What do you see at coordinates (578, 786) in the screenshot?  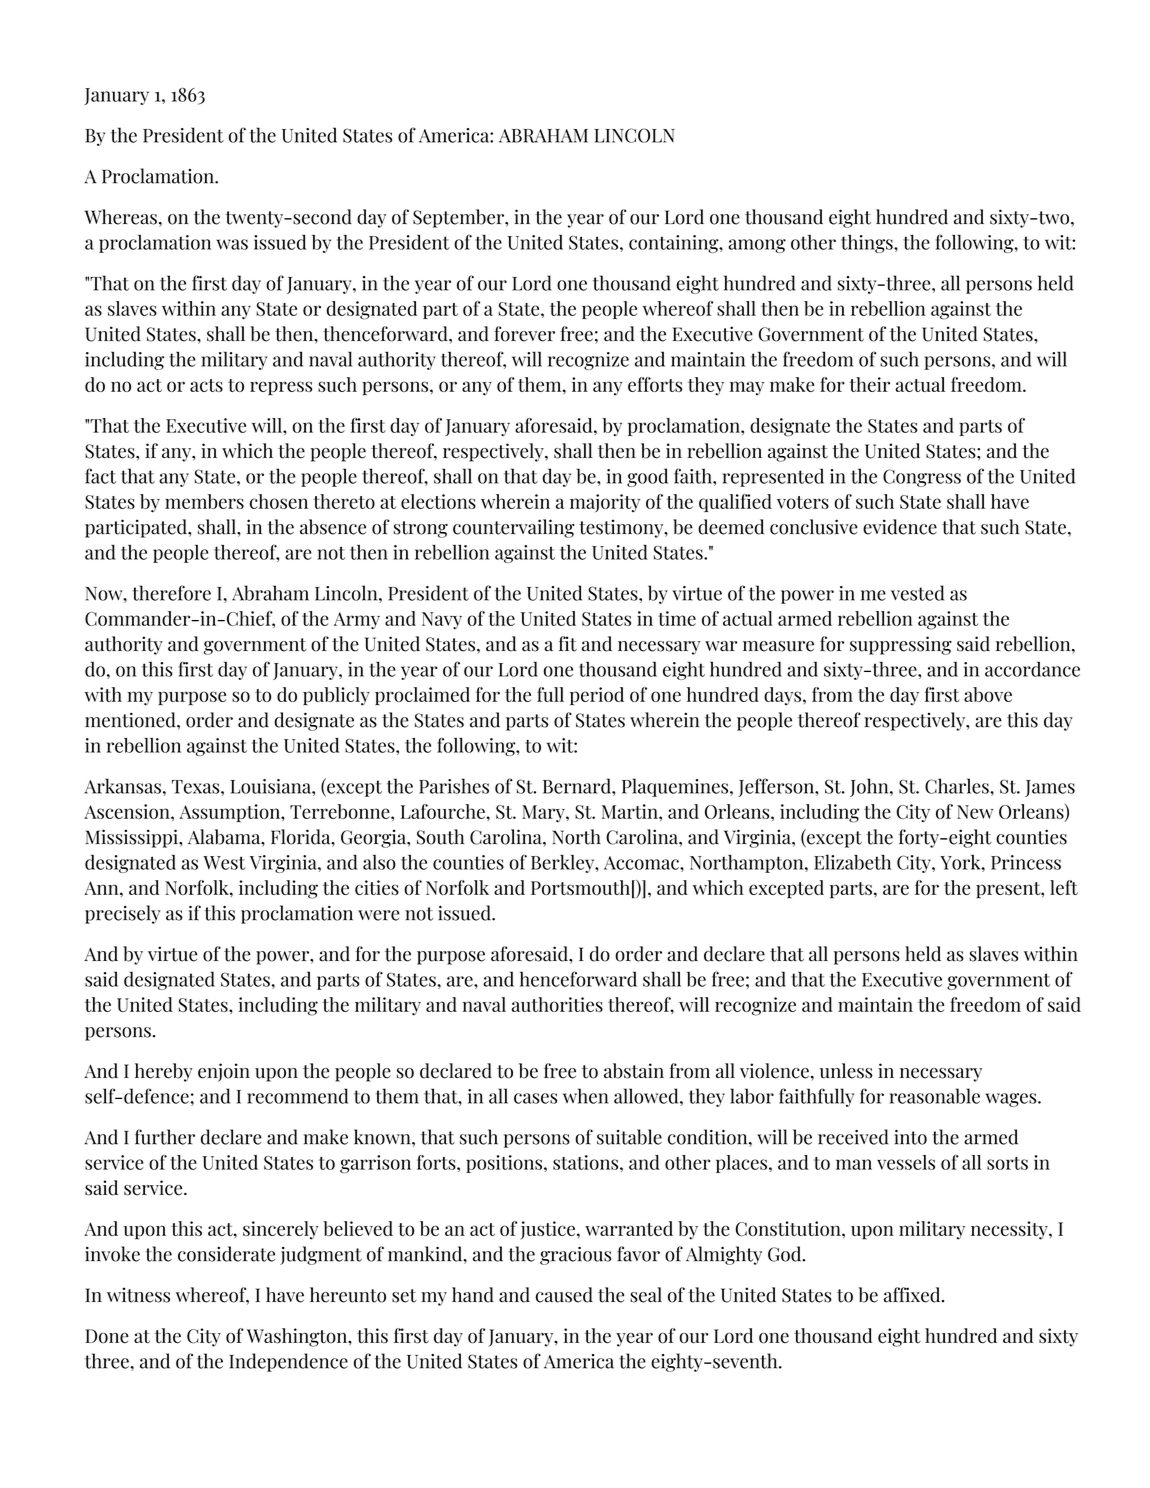 I see `Bernard` at bounding box center [578, 786].
